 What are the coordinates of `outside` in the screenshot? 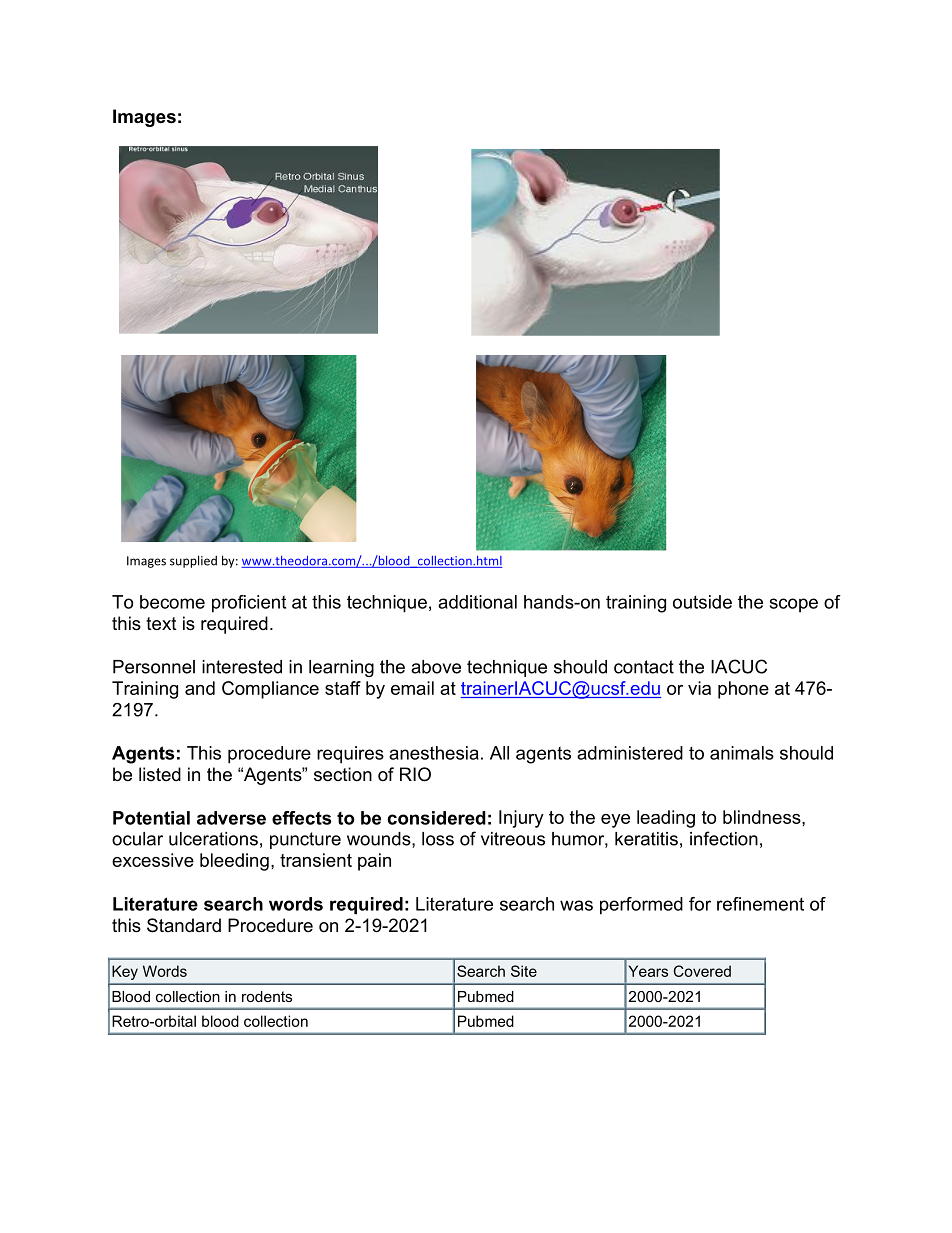 It's located at (702, 602).
